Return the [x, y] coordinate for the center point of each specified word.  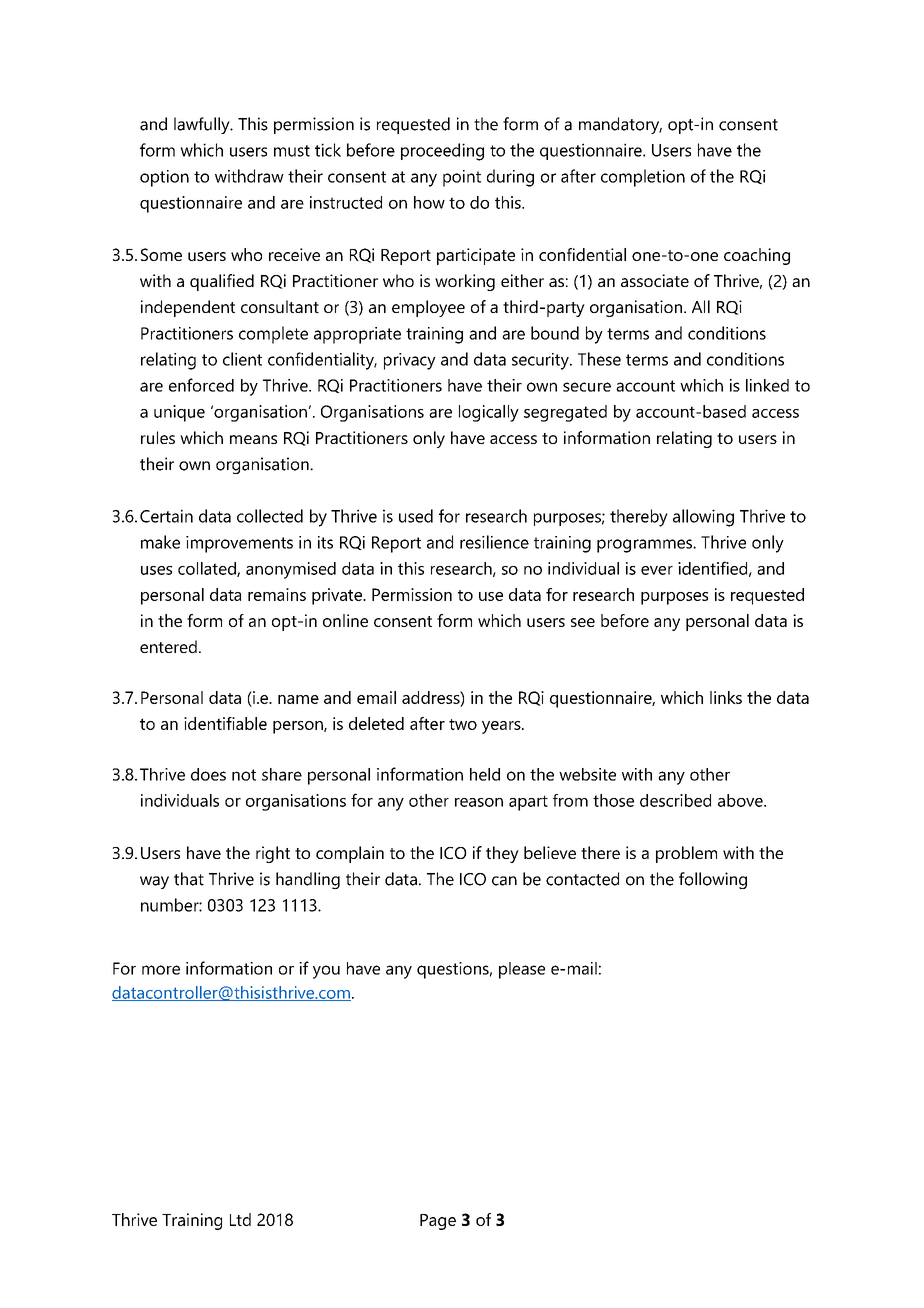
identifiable [225, 723]
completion [643, 178]
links [726, 697]
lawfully [203, 125]
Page [438, 1222]
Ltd [240, 1219]
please [522, 970]
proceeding [442, 152]
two [463, 724]
